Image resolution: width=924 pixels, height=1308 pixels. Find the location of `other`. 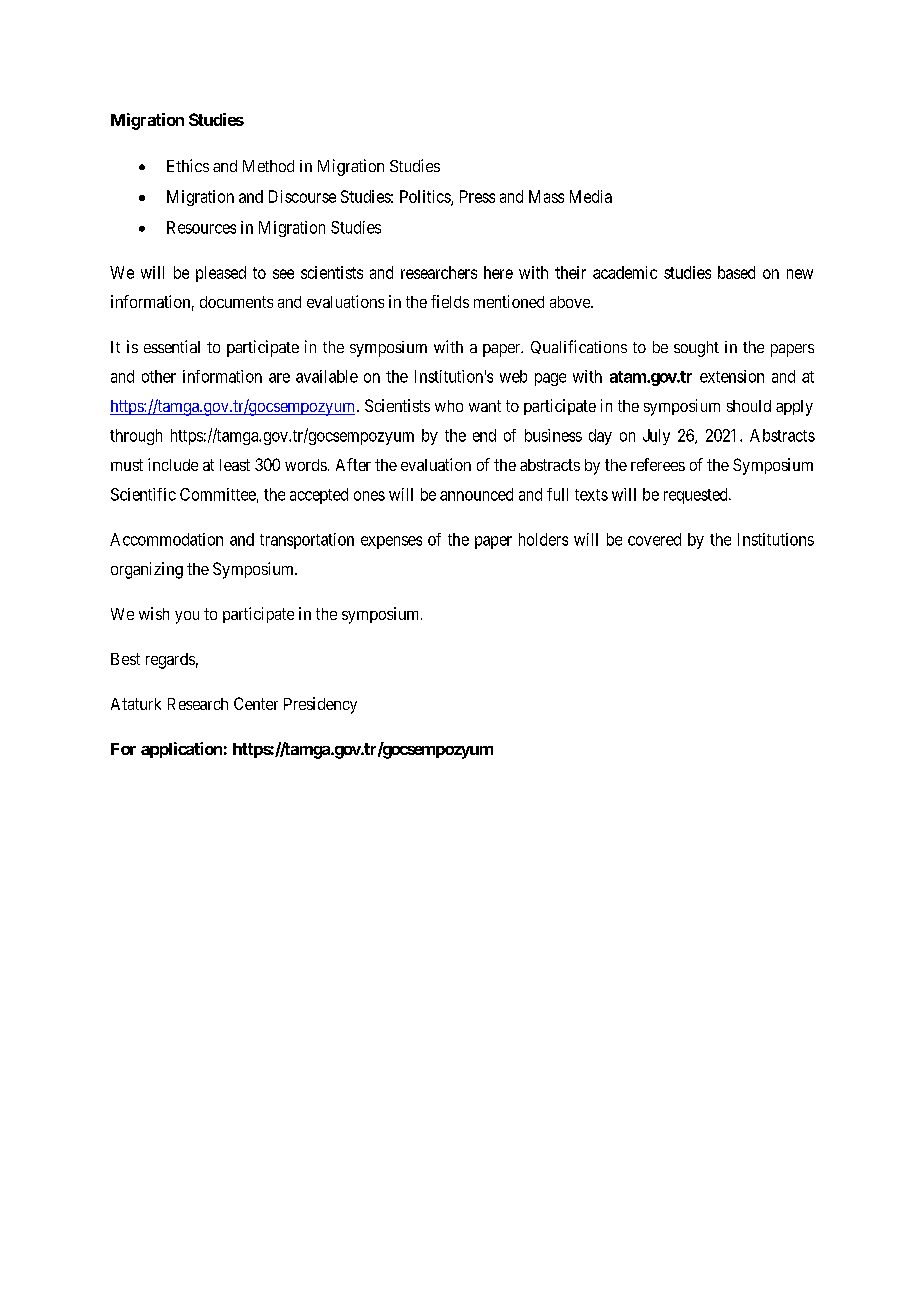

other is located at coordinates (159, 376).
